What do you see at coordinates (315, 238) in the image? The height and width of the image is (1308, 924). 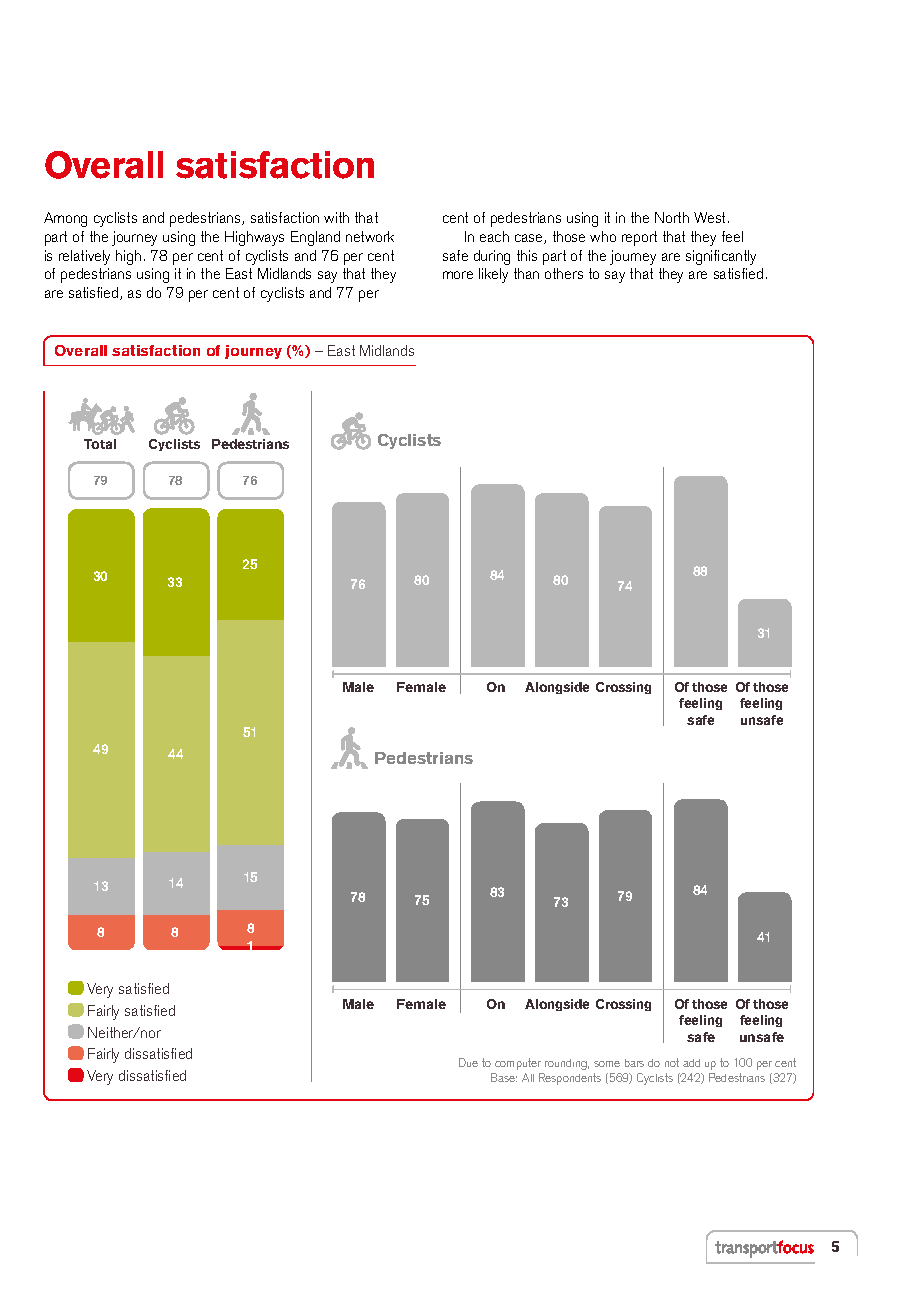 I see `England` at bounding box center [315, 238].
